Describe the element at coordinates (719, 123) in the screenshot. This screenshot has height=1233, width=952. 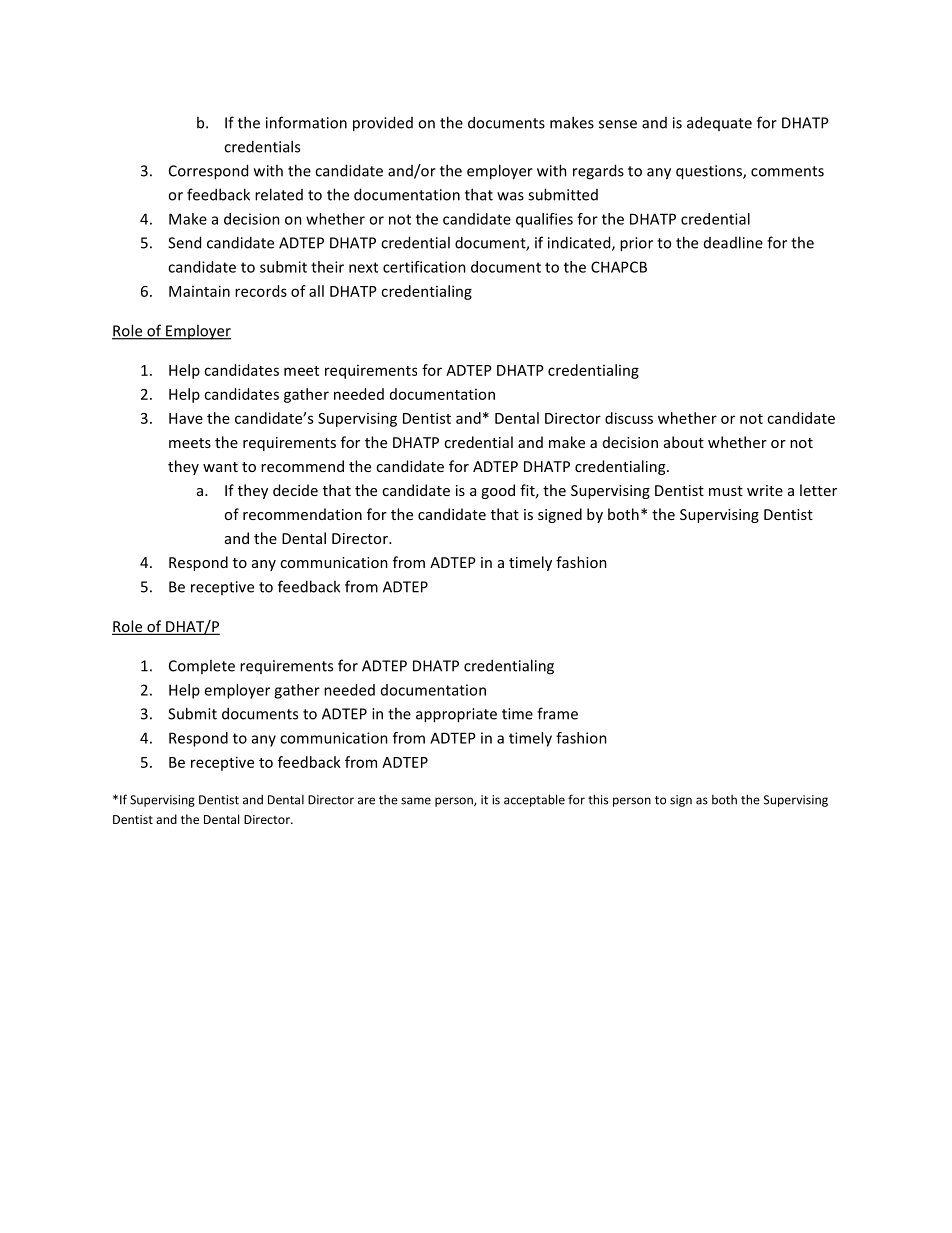
I see `adequate` at that location.
